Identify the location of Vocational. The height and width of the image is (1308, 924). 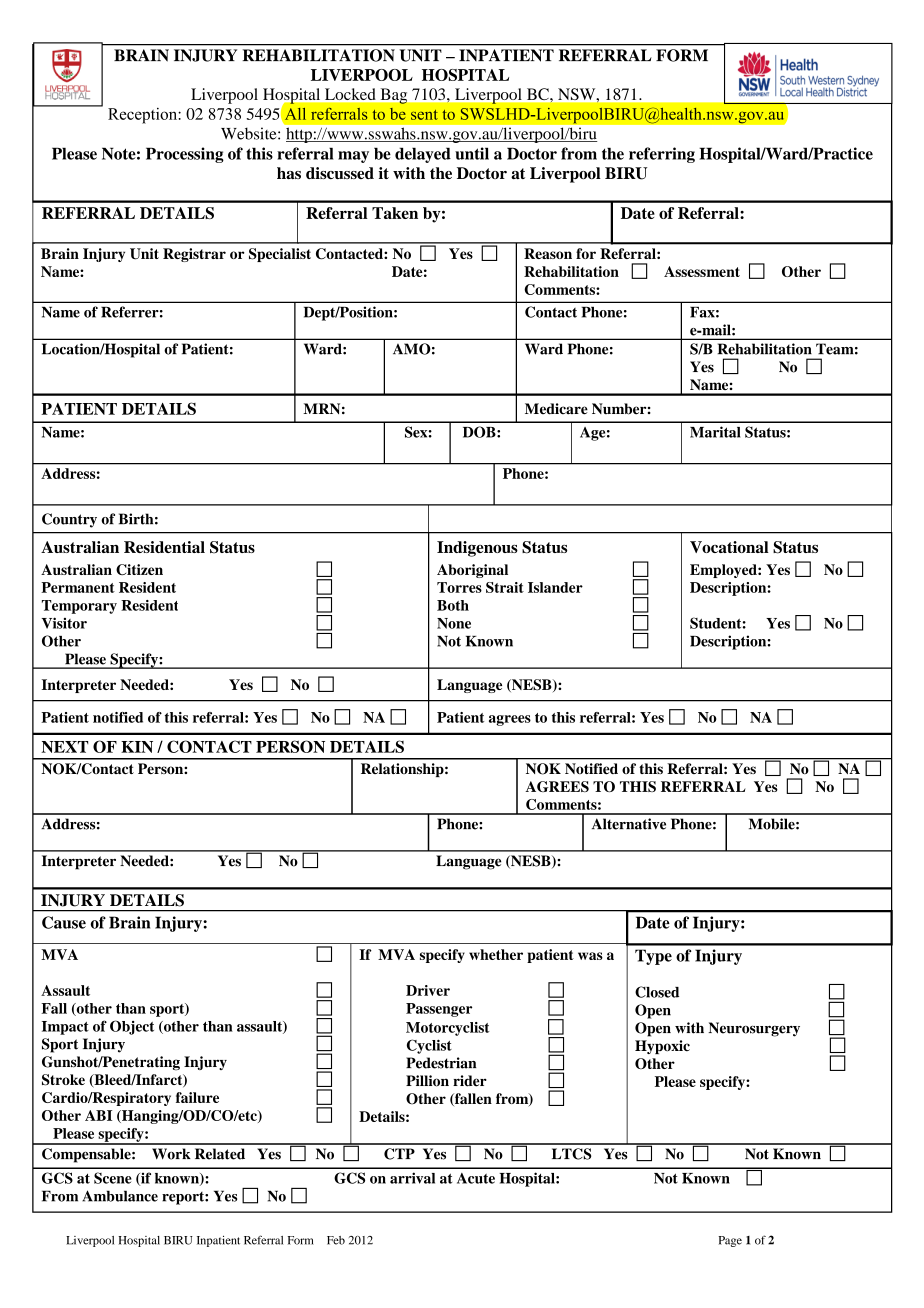
(729, 547).
